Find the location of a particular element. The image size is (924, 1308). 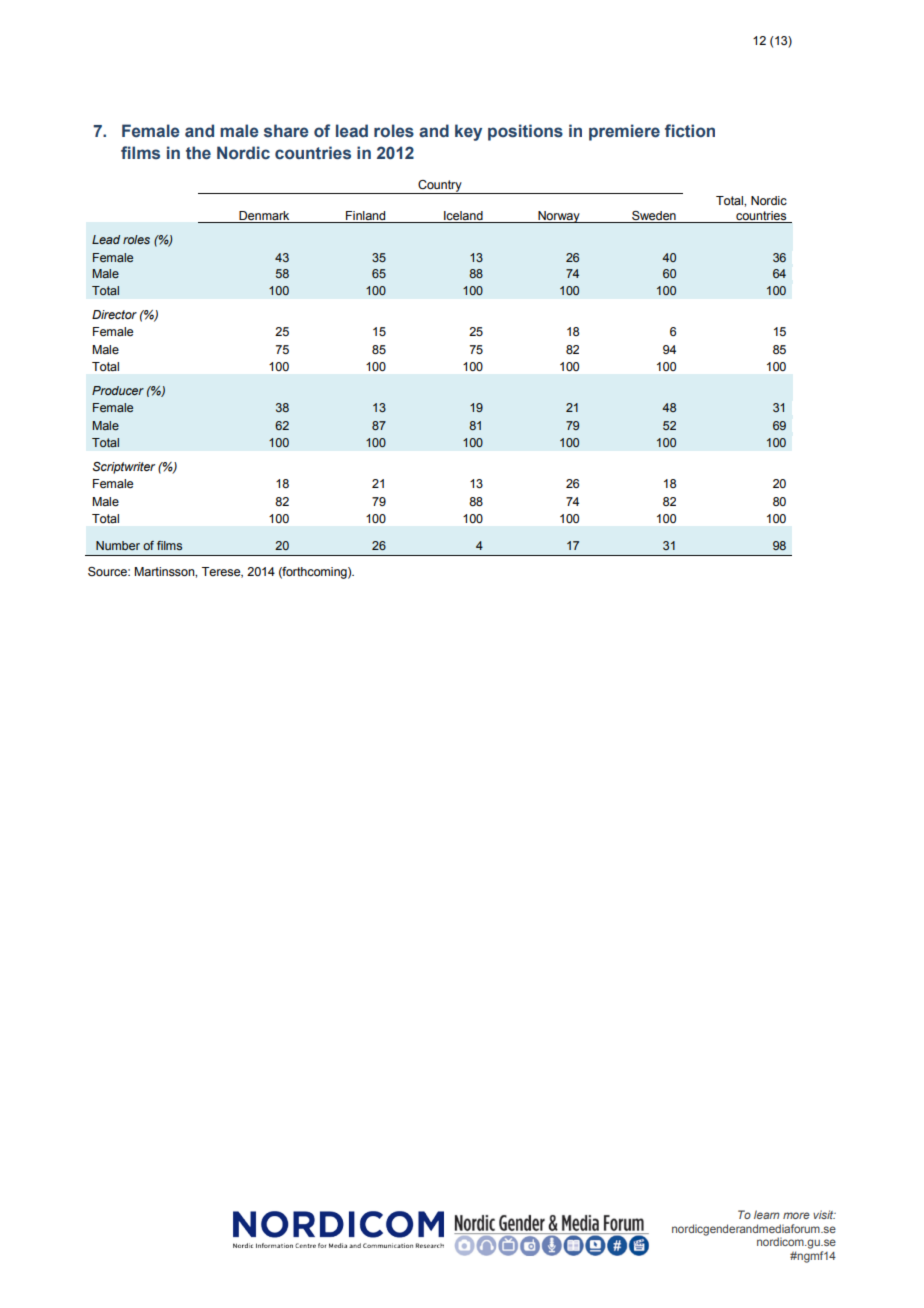

Scriptwriter is located at coordinates (124, 468).
